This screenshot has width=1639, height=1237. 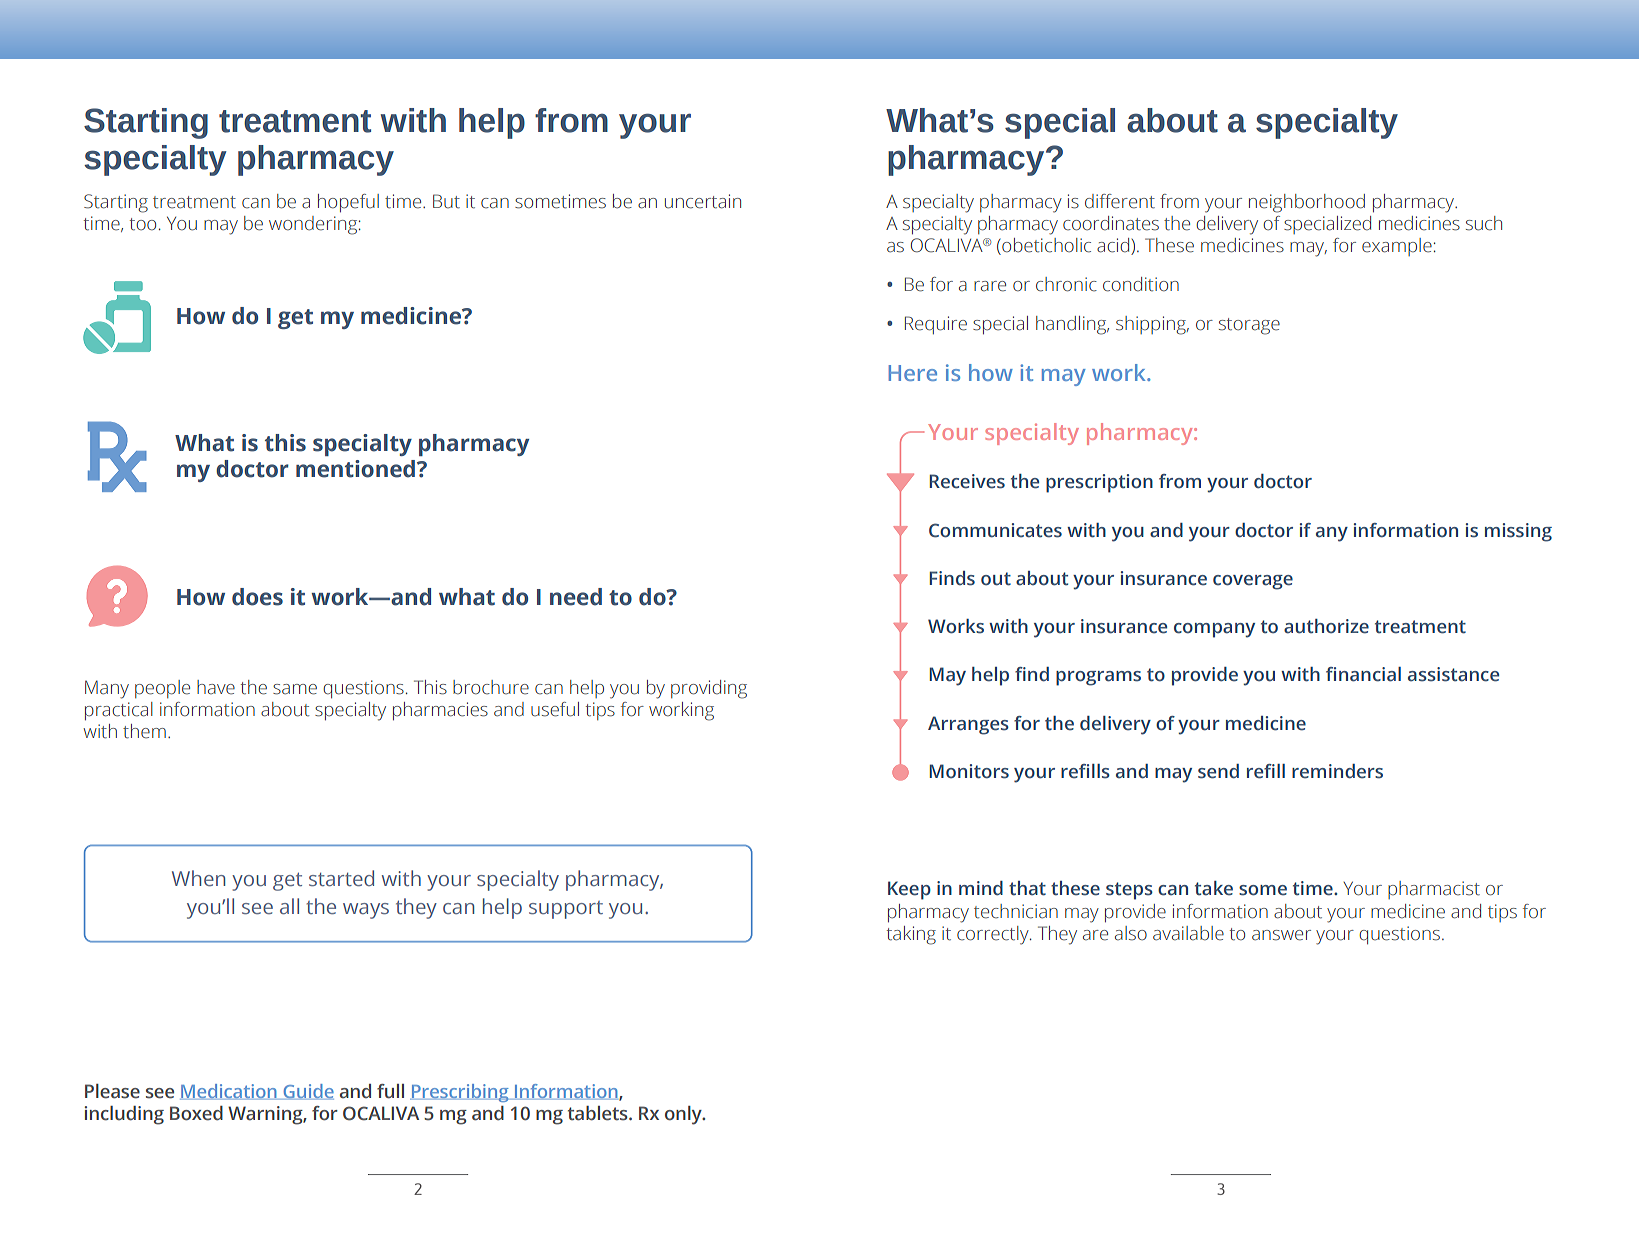 I want to click on prescription, so click(x=1099, y=483).
